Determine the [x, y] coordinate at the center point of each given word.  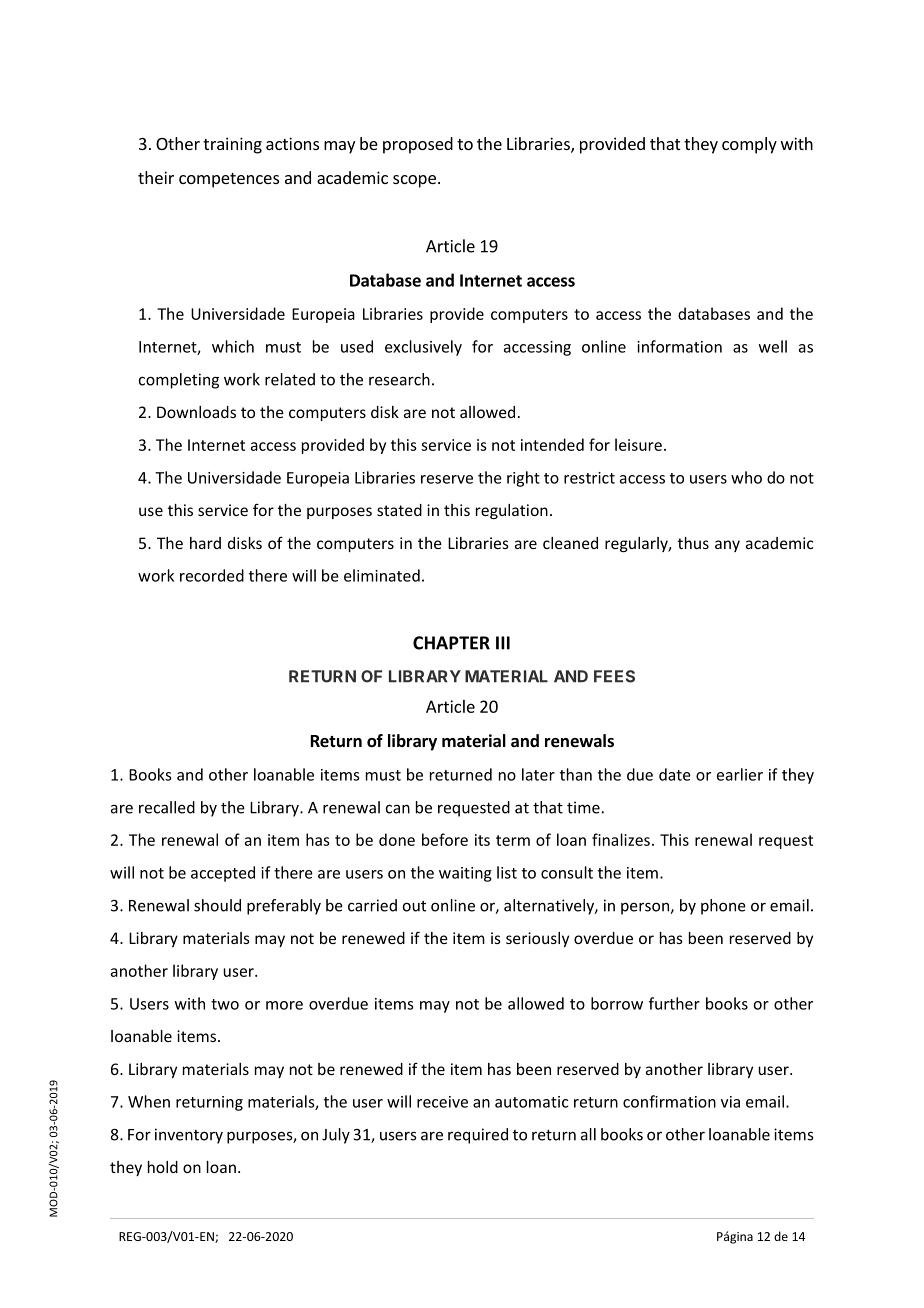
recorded [212, 575]
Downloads [196, 412]
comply [749, 145]
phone [723, 907]
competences [229, 180]
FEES [614, 676]
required [478, 1136]
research [399, 379]
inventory [189, 1136]
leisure [638, 444]
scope [414, 181]
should [217, 905]
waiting [465, 874]
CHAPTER [451, 643]
